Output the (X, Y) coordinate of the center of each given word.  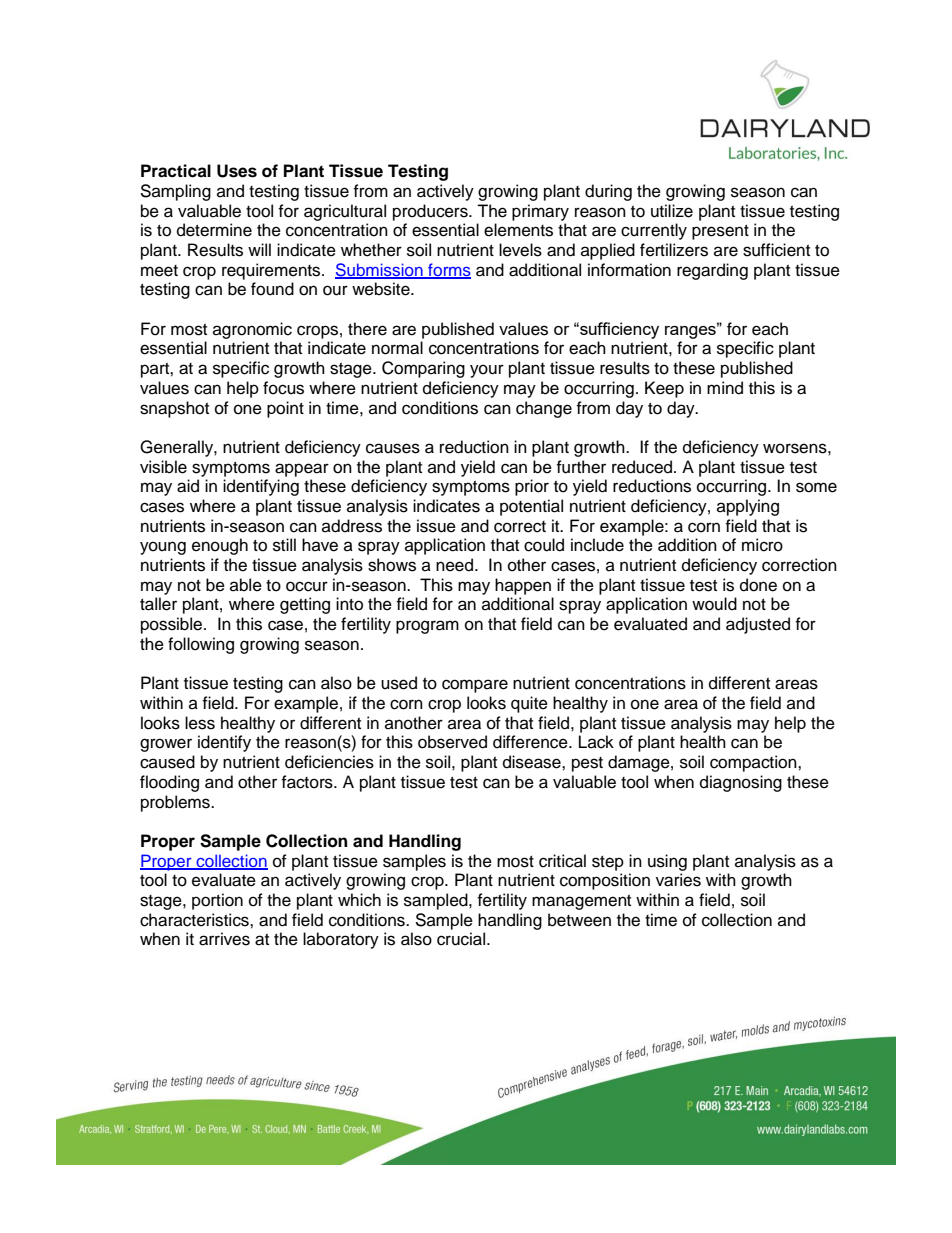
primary (540, 212)
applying (748, 507)
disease (533, 762)
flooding (169, 783)
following (201, 645)
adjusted (758, 625)
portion (217, 901)
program (427, 627)
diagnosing (741, 783)
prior (532, 487)
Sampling (175, 192)
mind (725, 388)
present (720, 232)
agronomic (252, 330)
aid (188, 486)
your (487, 371)
